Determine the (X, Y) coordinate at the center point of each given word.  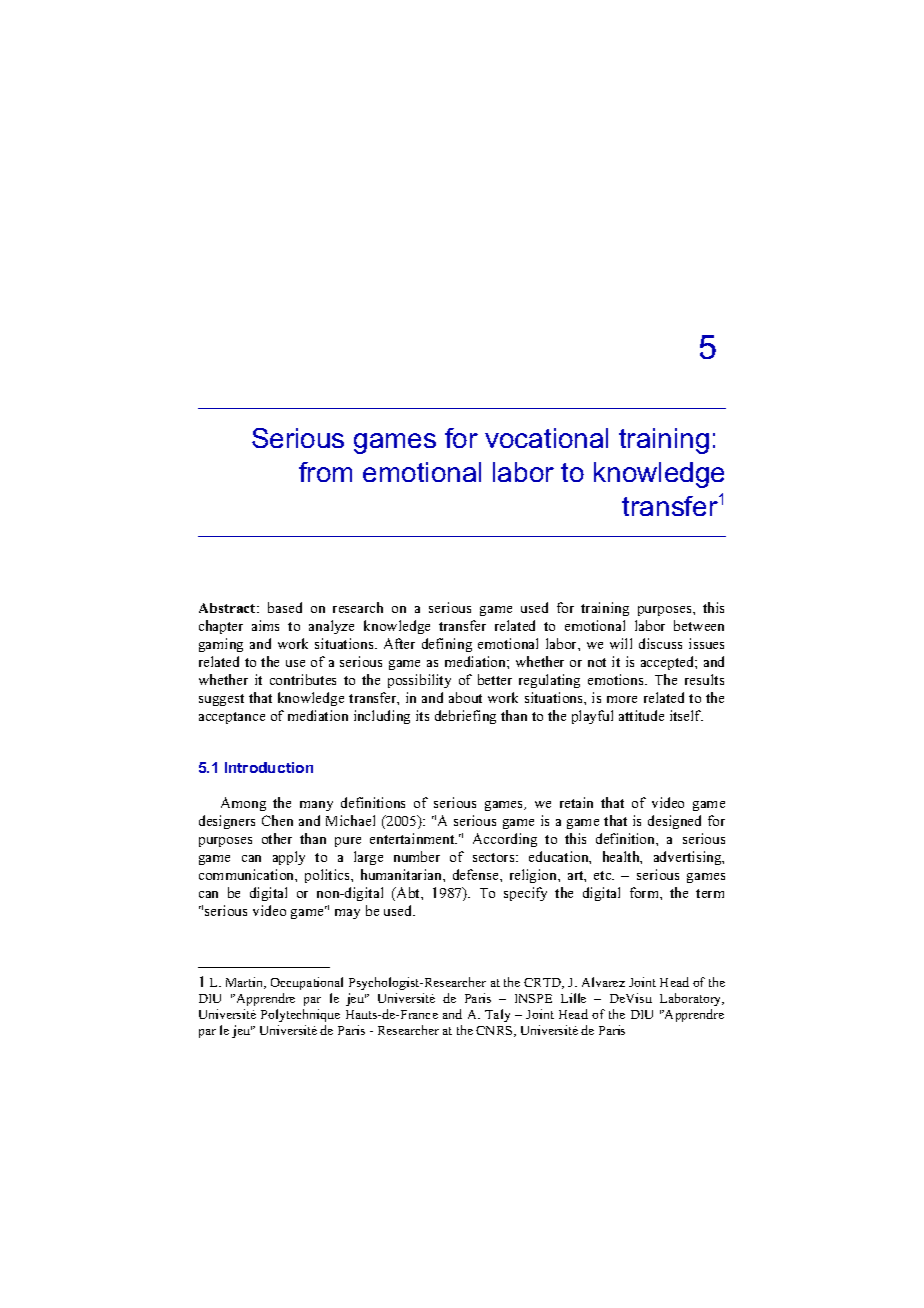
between (699, 625)
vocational (546, 438)
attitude (641, 715)
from (325, 472)
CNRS (495, 1031)
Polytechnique (300, 1015)
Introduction (269, 767)
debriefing (465, 717)
